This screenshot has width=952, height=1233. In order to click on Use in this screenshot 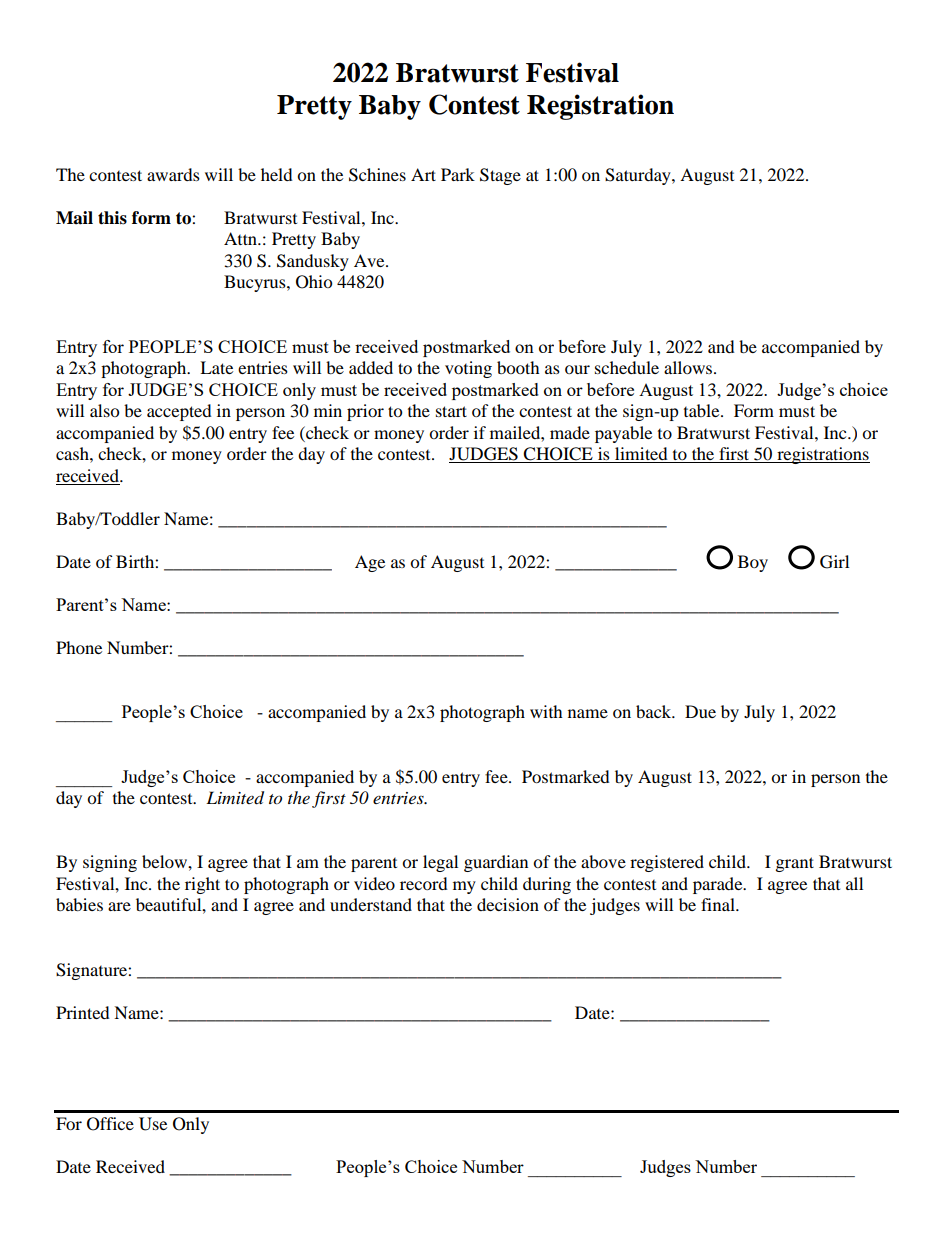, I will do `click(153, 1124)`.
